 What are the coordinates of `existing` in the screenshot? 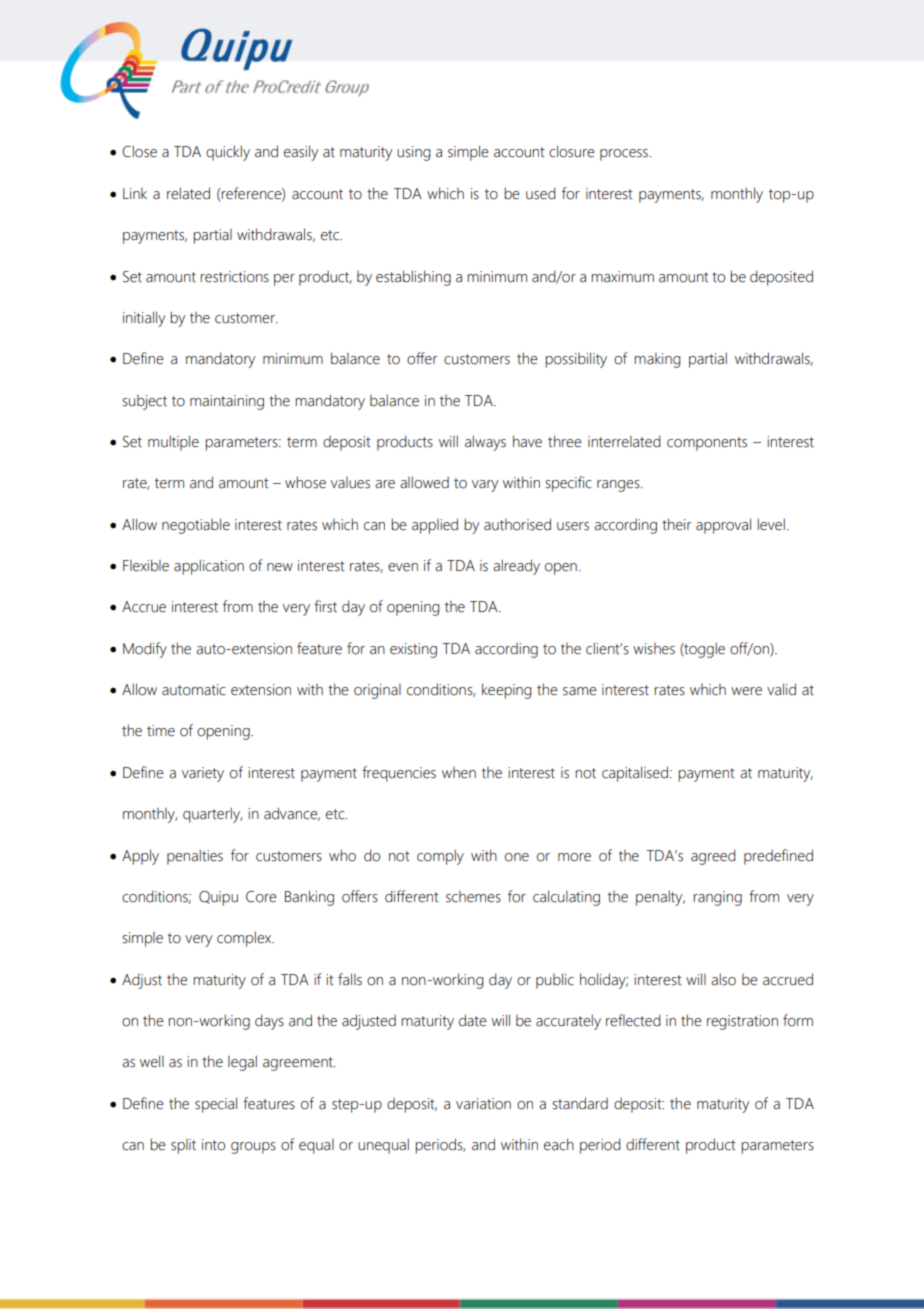 It's located at (413, 650).
